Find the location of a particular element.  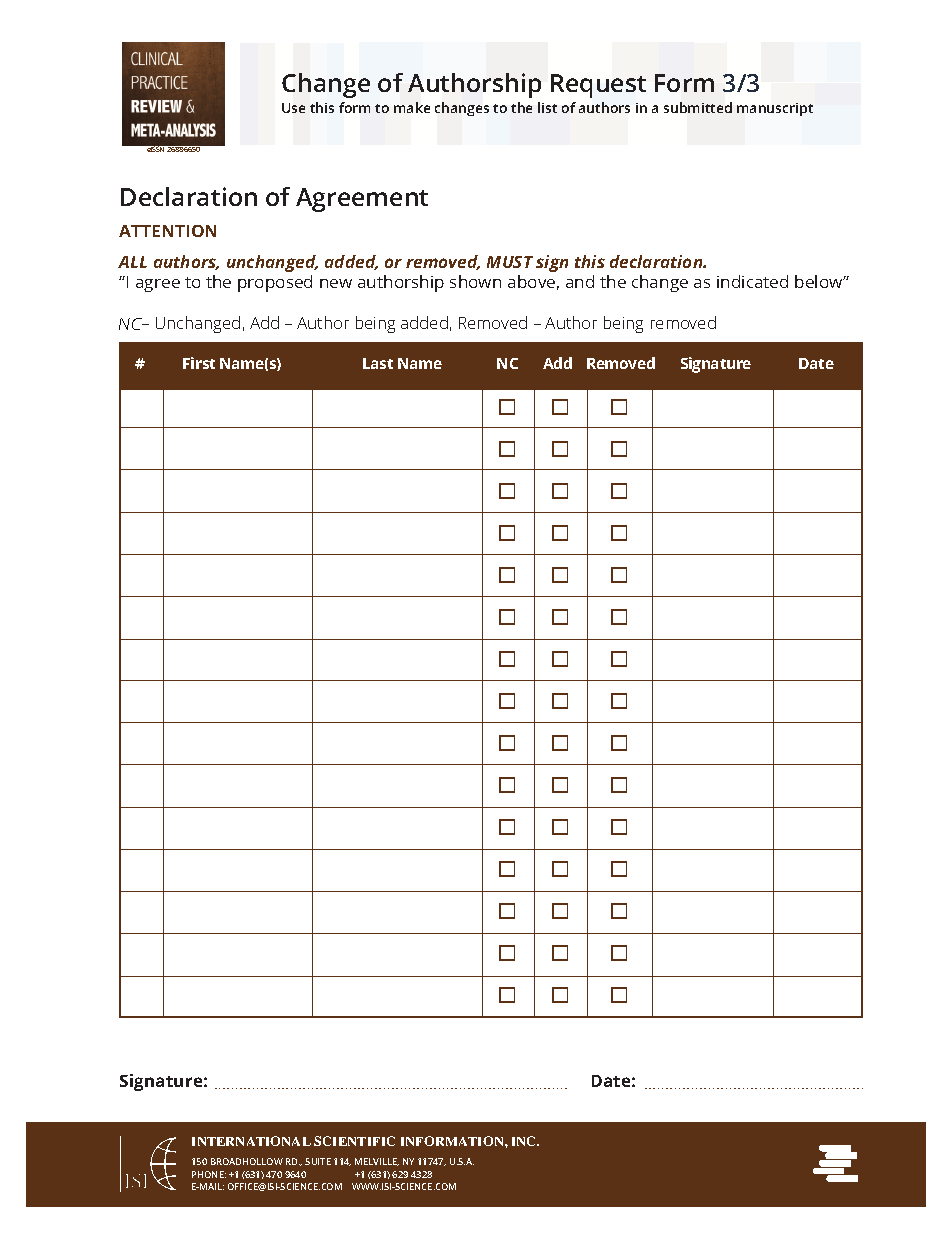

INC is located at coordinates (525, 1141).
